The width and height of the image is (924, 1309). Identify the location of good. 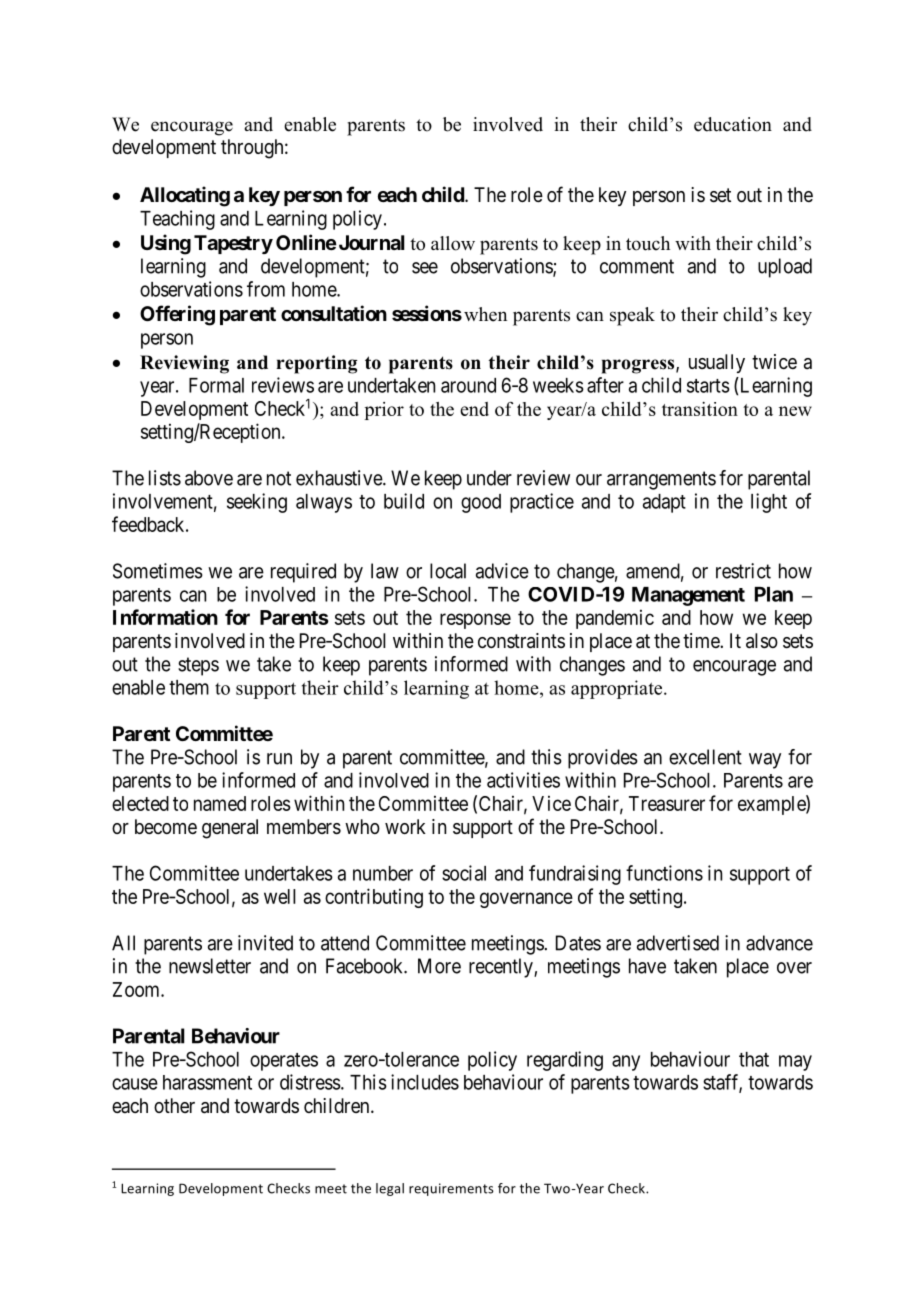
(481, 503).
